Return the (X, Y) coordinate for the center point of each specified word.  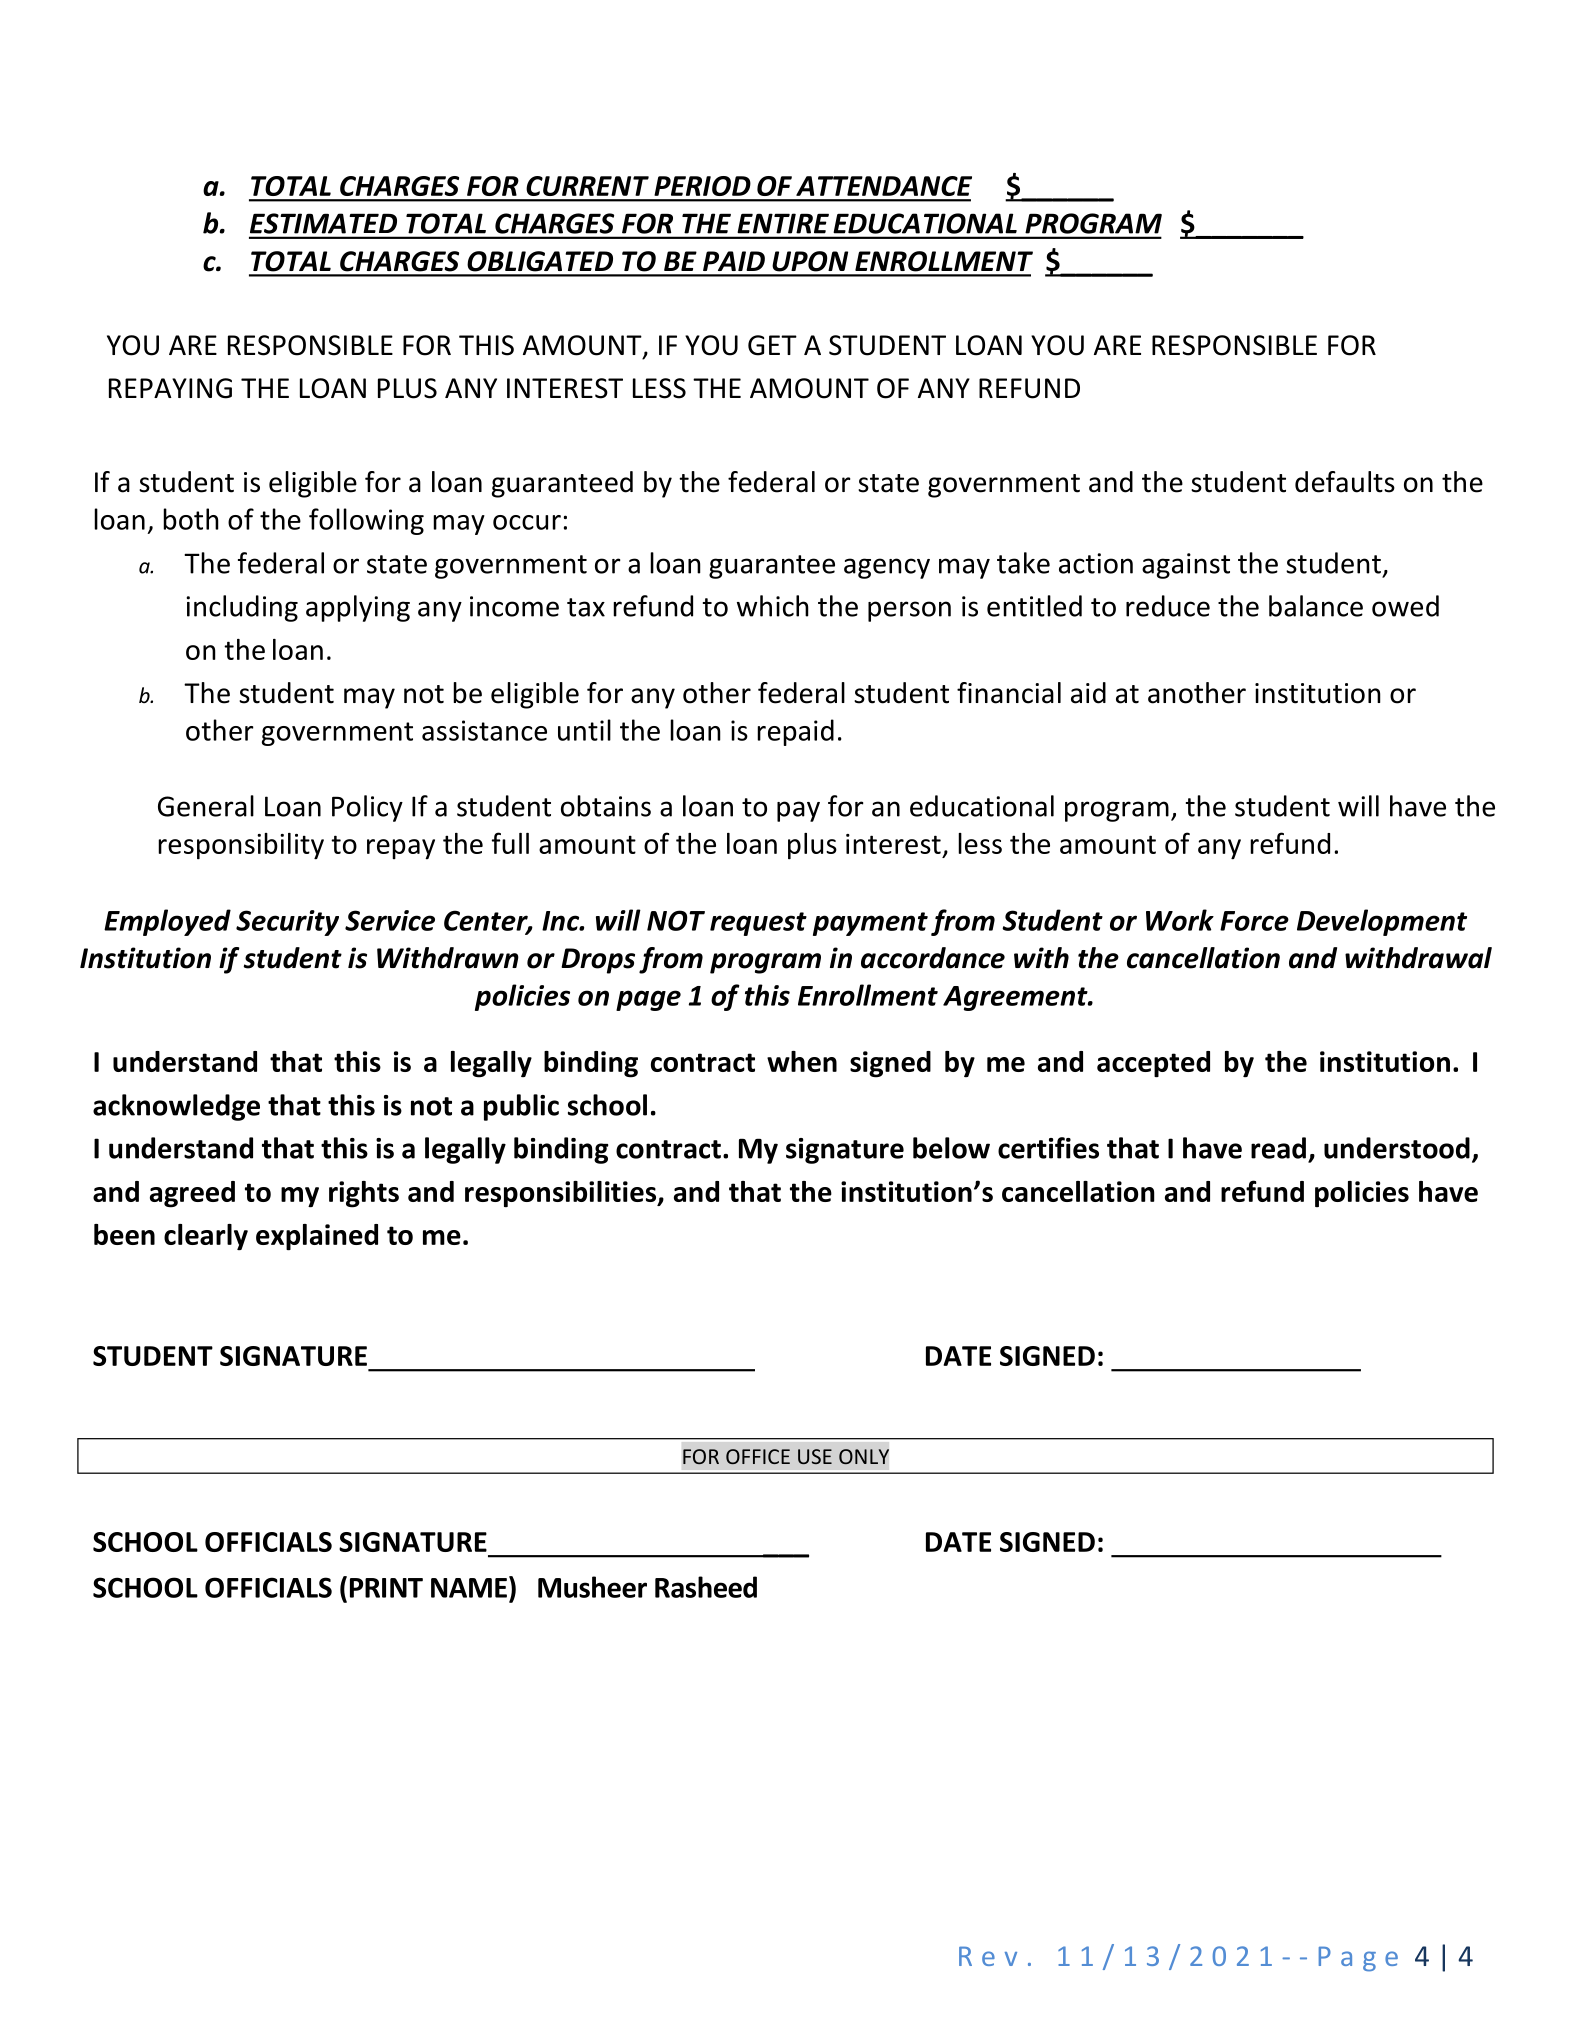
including (242, 608)
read (1278, 1148)
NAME (469, 1588)
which (773, 606)
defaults (1345, 482)
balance (1316, 606)
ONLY (864, 1456)
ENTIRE (783, 224)
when (802, 1061)
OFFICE (758, 1456)
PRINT (386, 1588)
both (191, 519)
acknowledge (176, 1107)
